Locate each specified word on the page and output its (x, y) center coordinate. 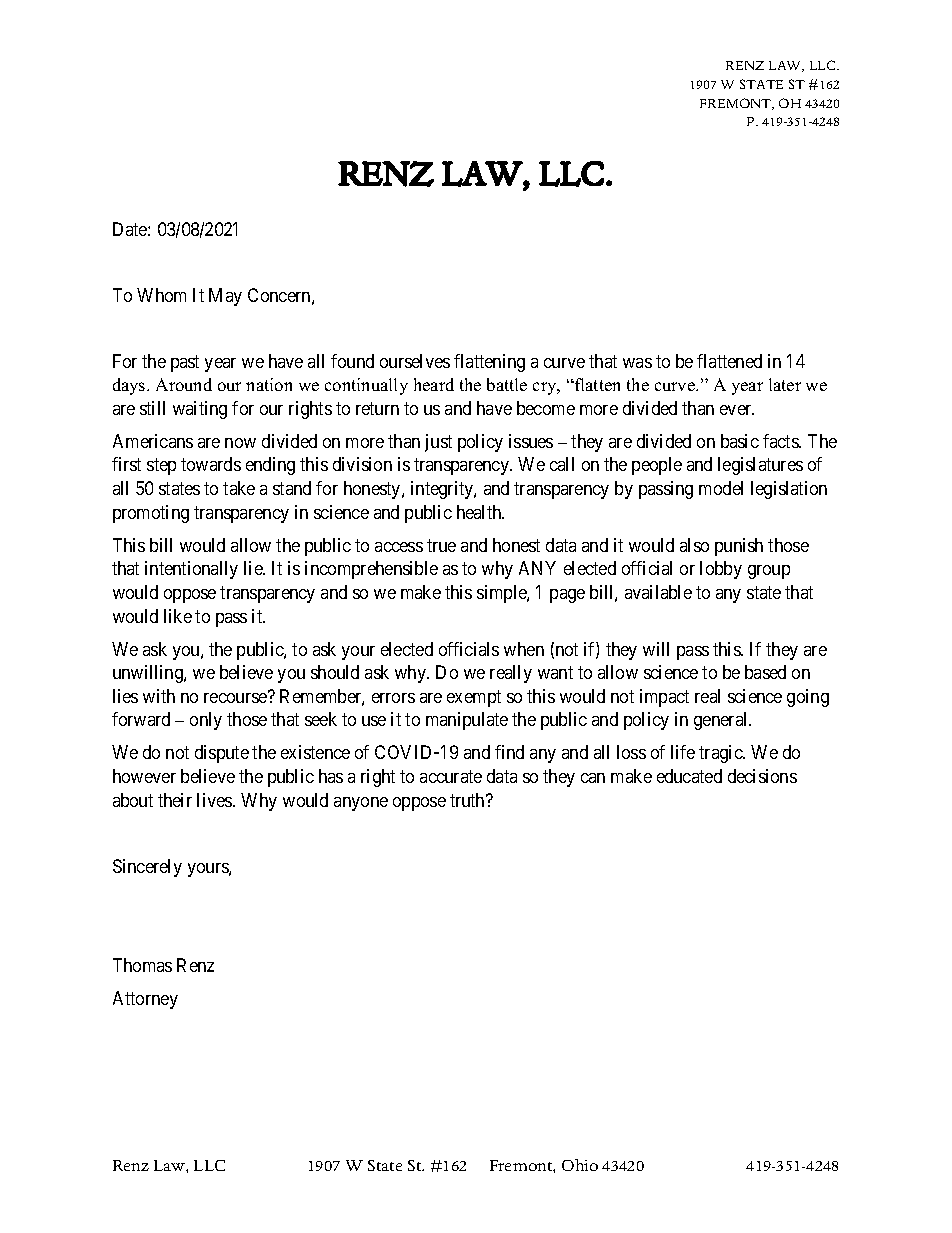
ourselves (415, 361)
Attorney (145, 1000)
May (225, 297)
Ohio (580, 1165)
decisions (762, 776)
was (637, 363)
